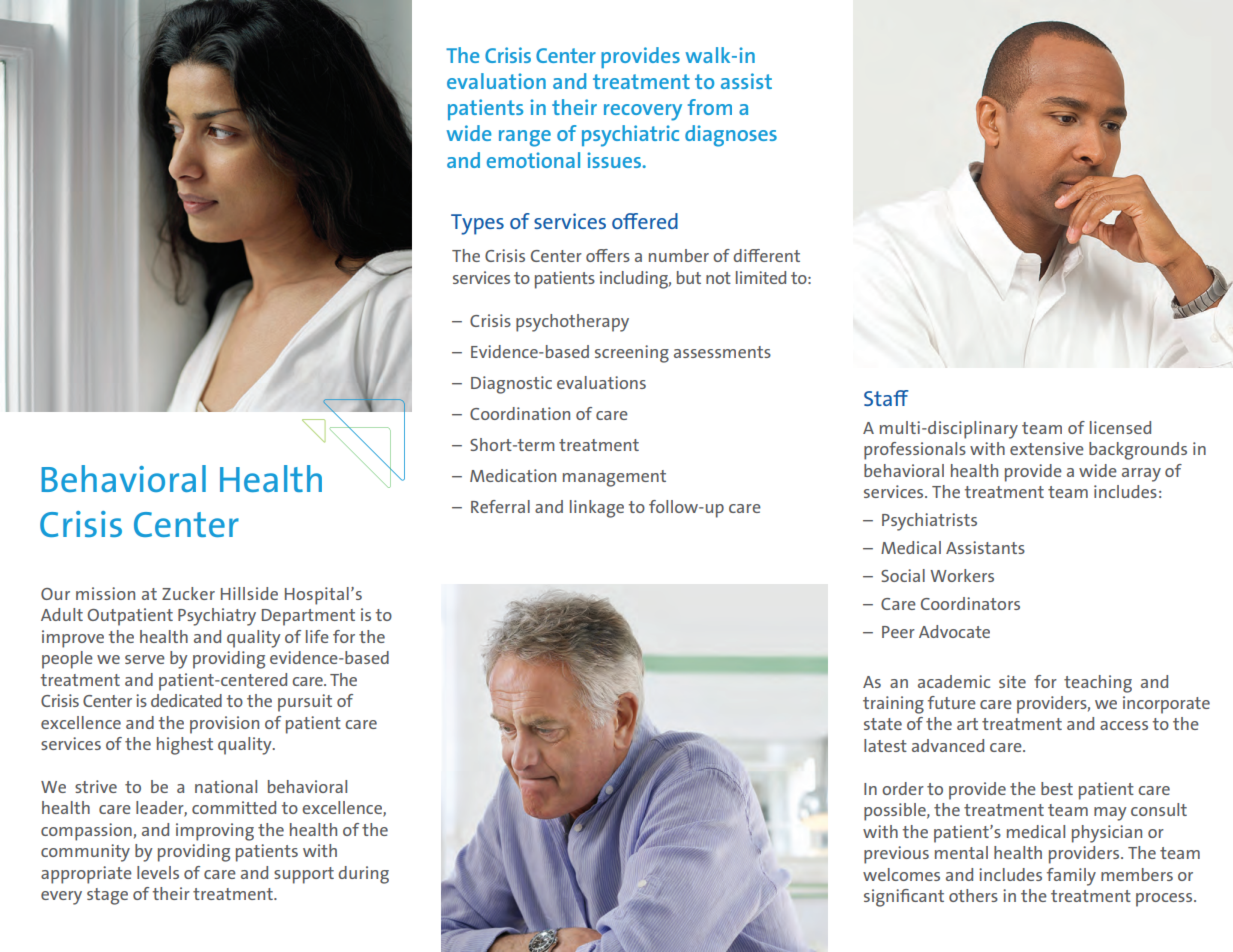 The width and height of the image is (1233, 952). Describe the element at coordinates (630, 136) in the image. I see `psychiatric` at that location.
